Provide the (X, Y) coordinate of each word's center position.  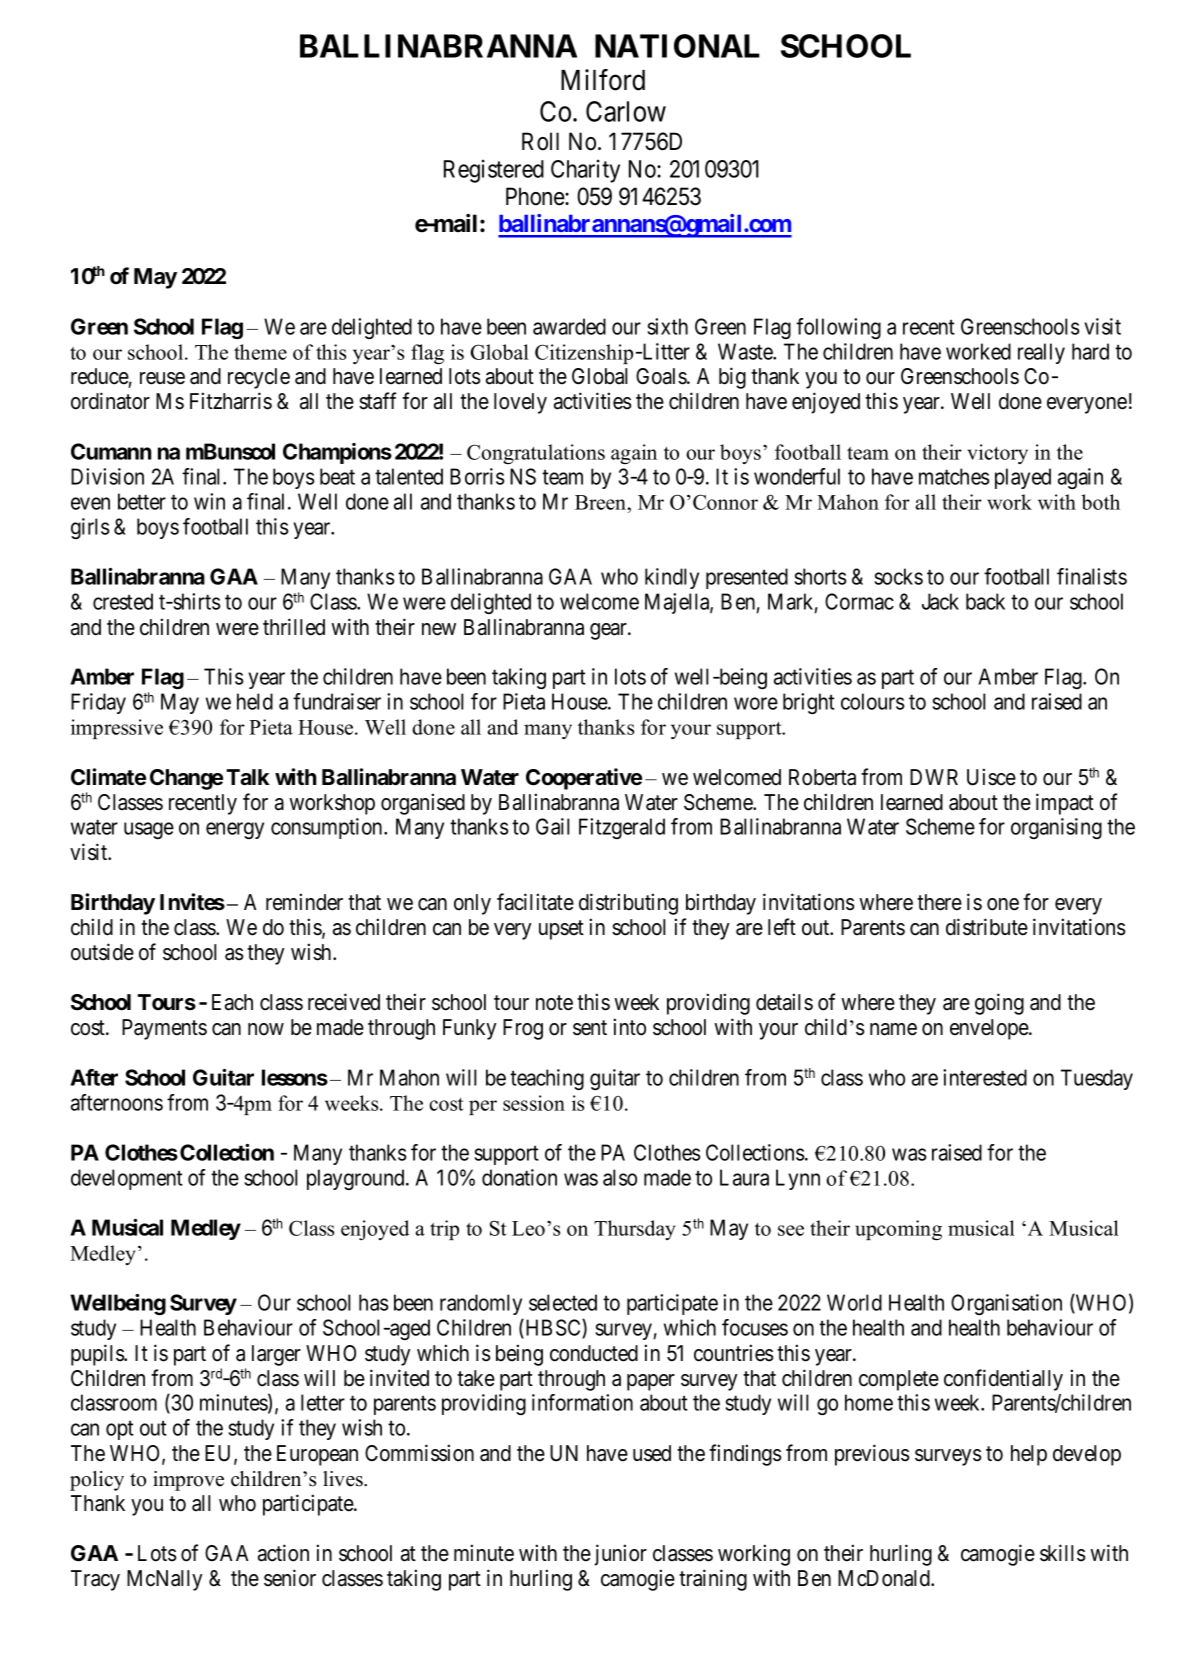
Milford (603, 80)
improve (188, 1481)
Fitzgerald (622, 828)
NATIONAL (677, 46)
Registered (494, 171)
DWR (934, 777)
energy (235, 830)
